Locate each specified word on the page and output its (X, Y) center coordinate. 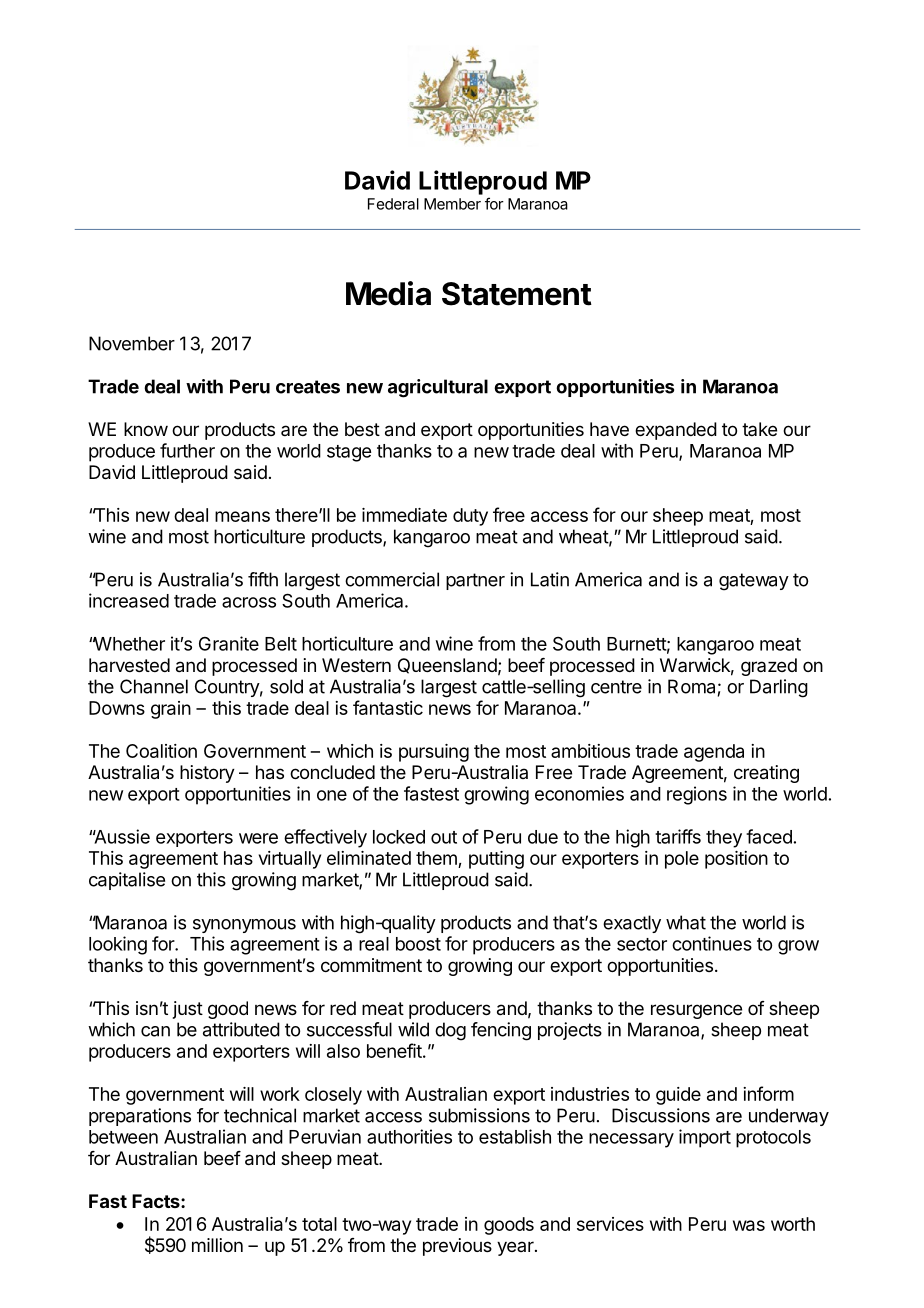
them (437, 859)
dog (450, 1031)
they (724, 839)
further (187, 450)
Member (452, 204)
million (217, 1245)
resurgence (696, 1011)
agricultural (438, 388)
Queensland (447, 666)
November (132, 343)
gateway (754, 582)
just (188, 1010)
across (249, 602)
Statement (517, 294)
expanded (676, 431)
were (258, 838)
